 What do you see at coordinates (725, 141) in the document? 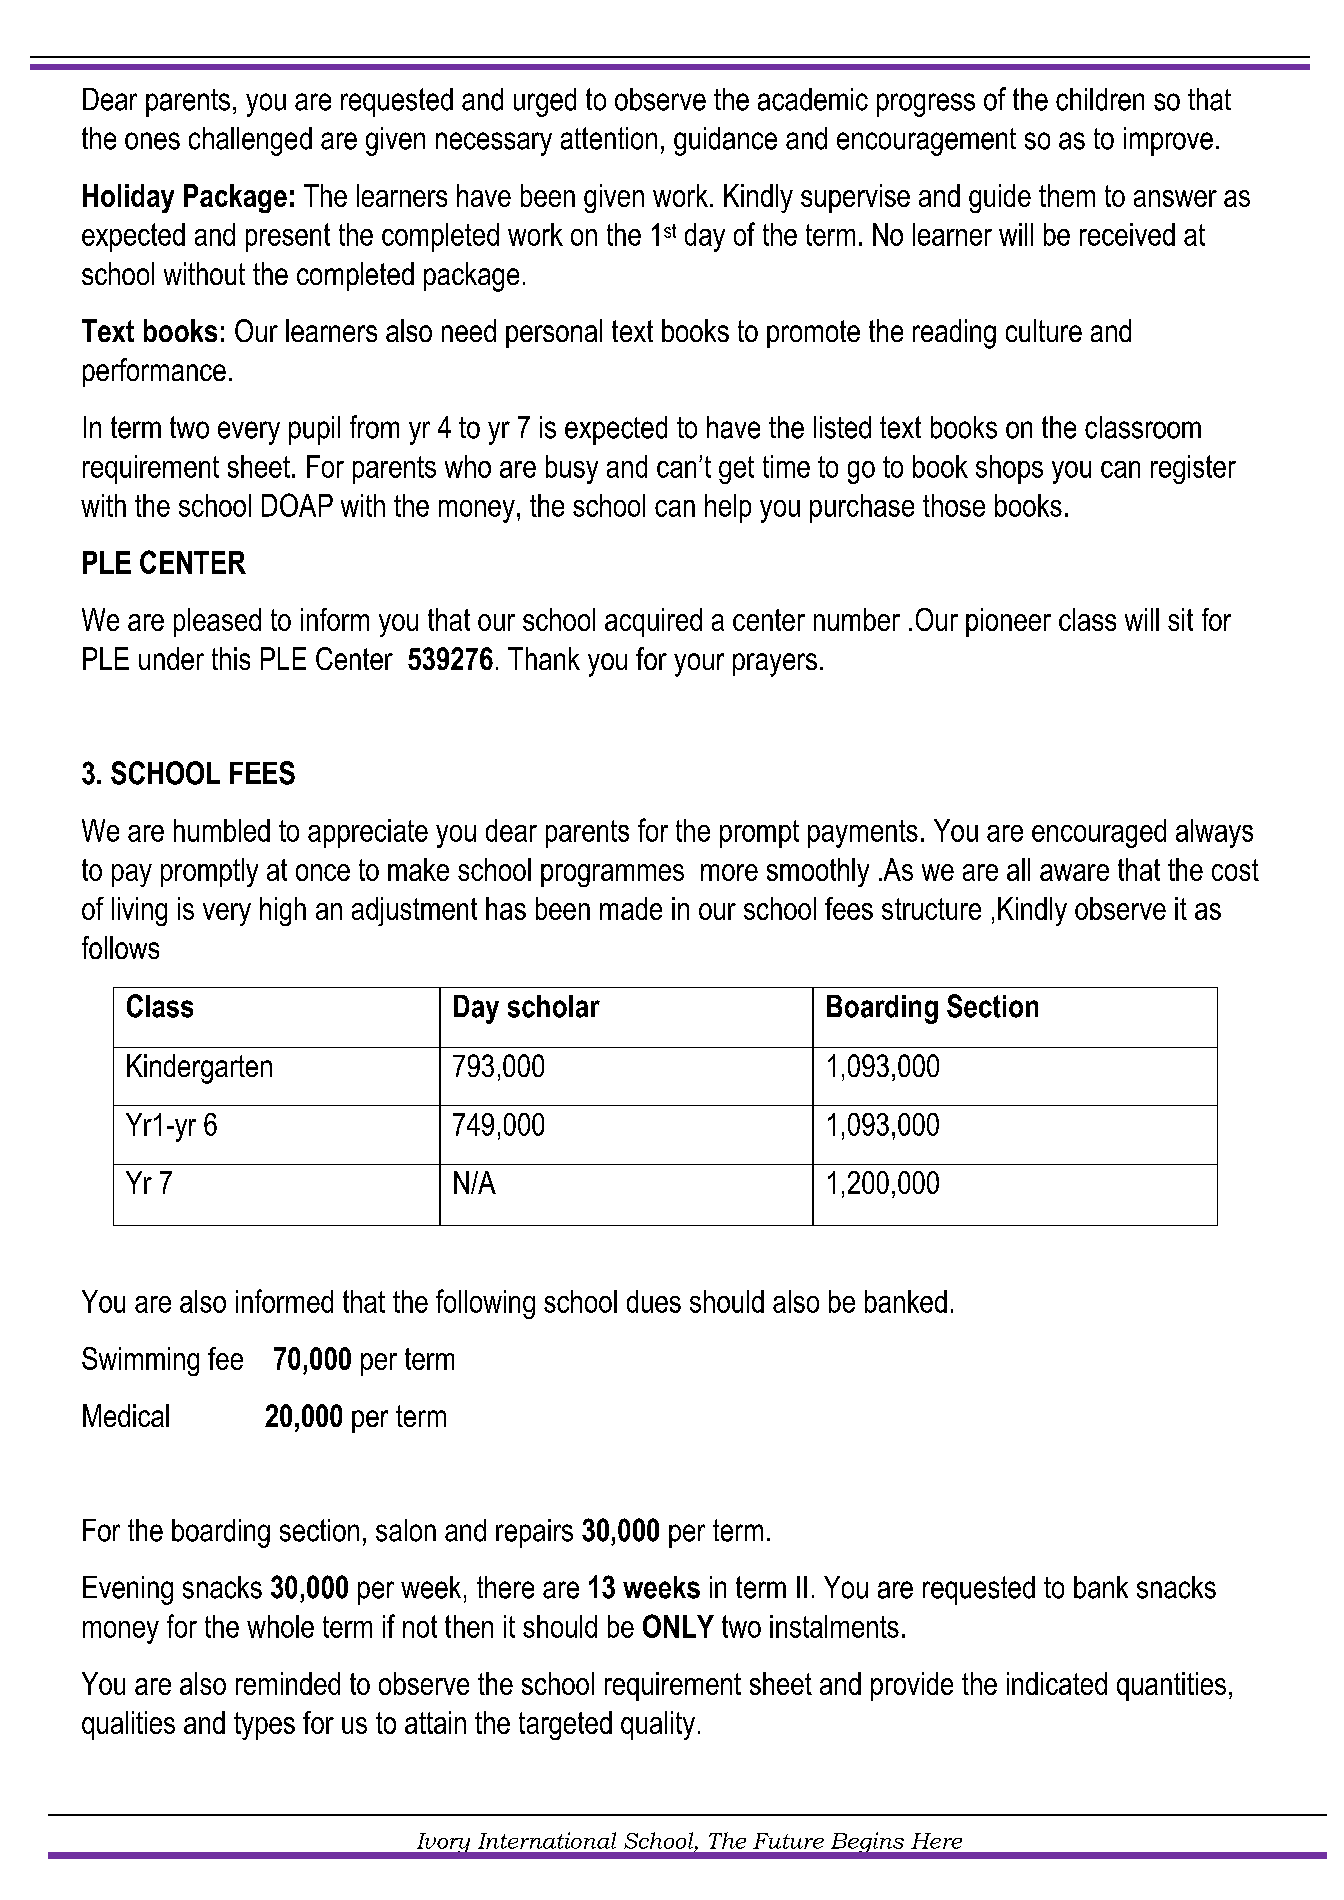
I see `guidance` at bounding box center [725, 141].
